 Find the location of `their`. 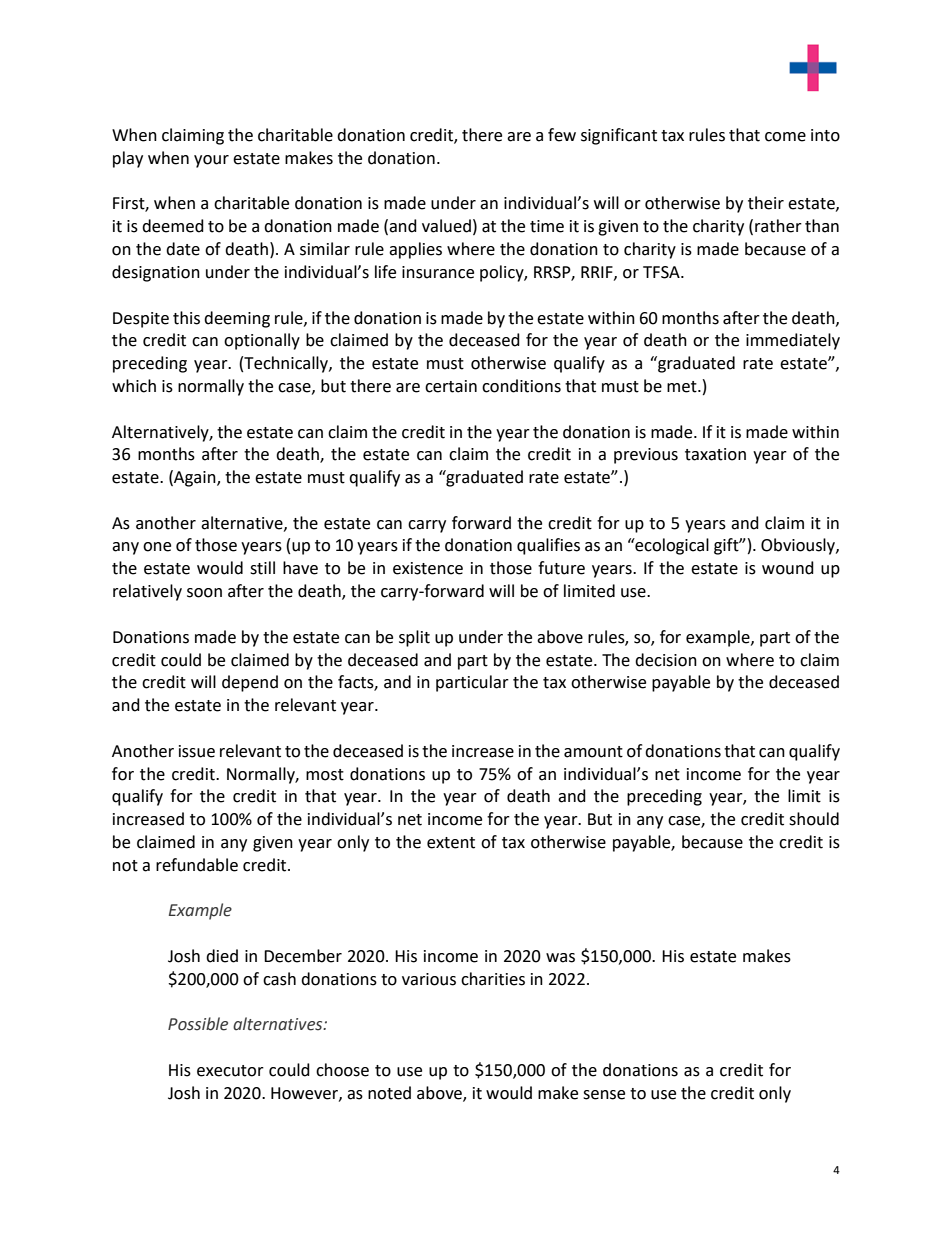

their is located at coordinates (766, 203).
